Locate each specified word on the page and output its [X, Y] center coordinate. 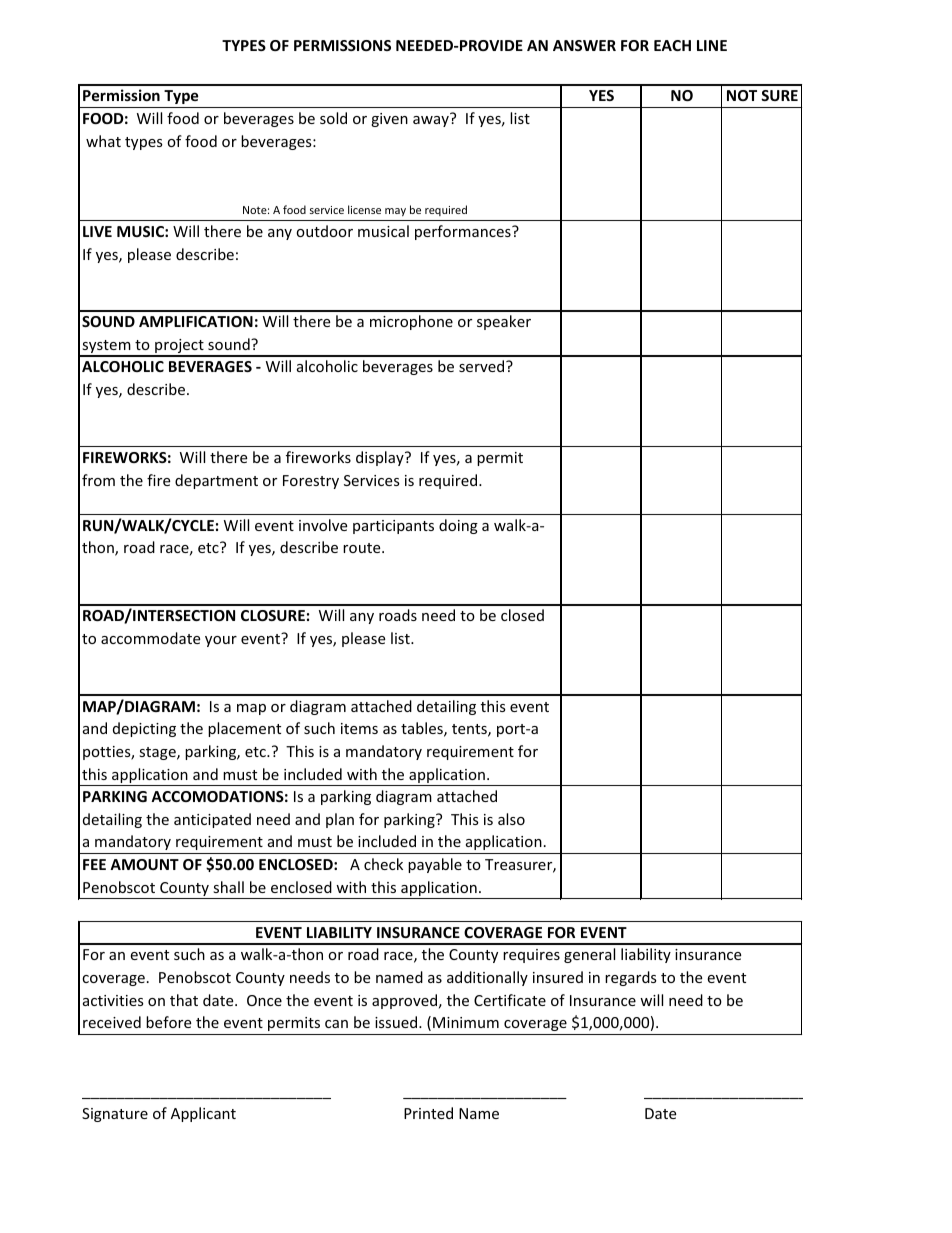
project [179, 347]
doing [458, 526]
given [389, 120]
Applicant [203, 1114]
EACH [672, 45]
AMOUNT [144, 864]
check [383, 864]
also [511, 819]
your [221, 641]
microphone [411, 322]
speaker [504, 322]
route [363, 548]
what [103, 141]
